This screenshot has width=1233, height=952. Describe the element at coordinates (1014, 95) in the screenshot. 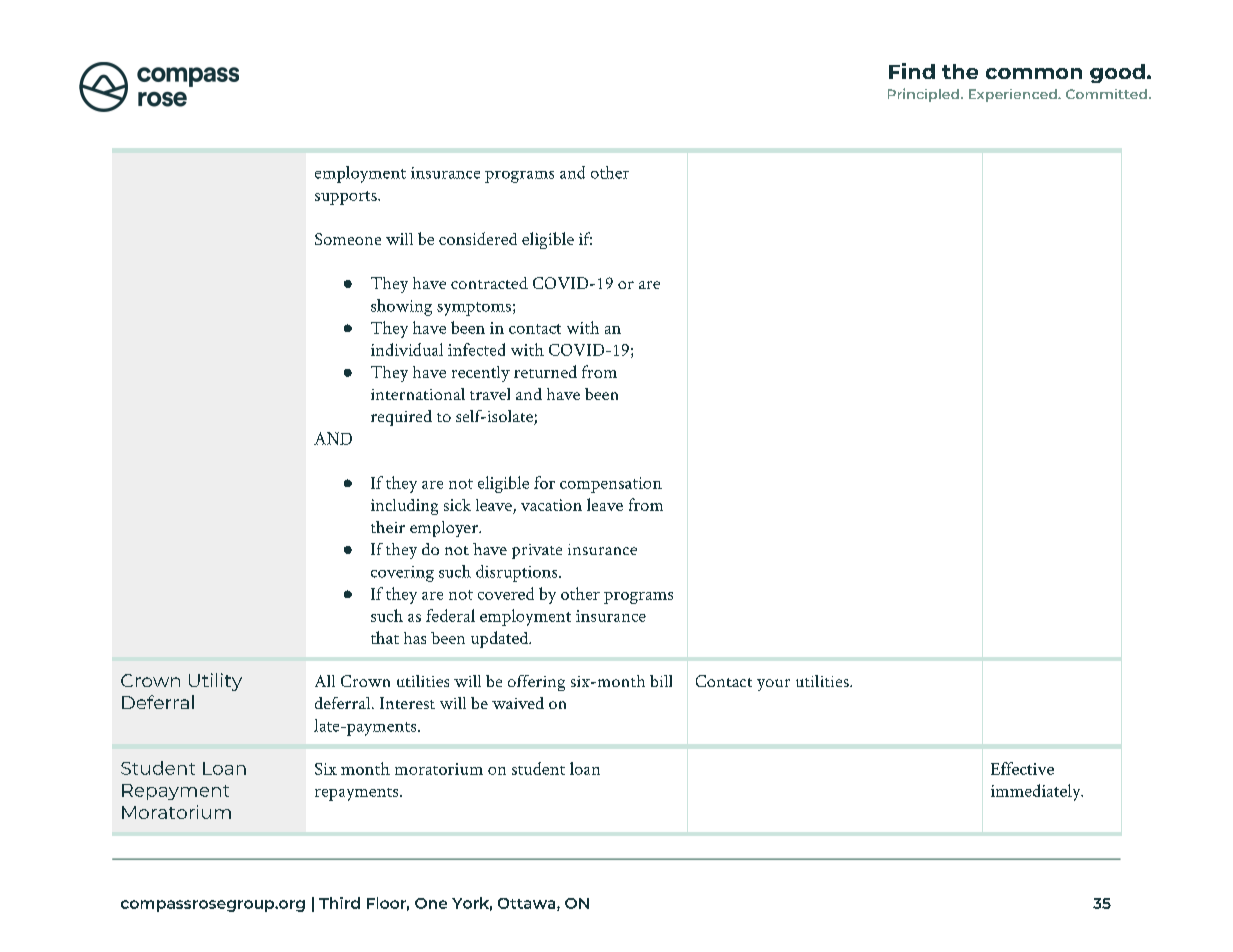

I see `Experienced` at that location.
